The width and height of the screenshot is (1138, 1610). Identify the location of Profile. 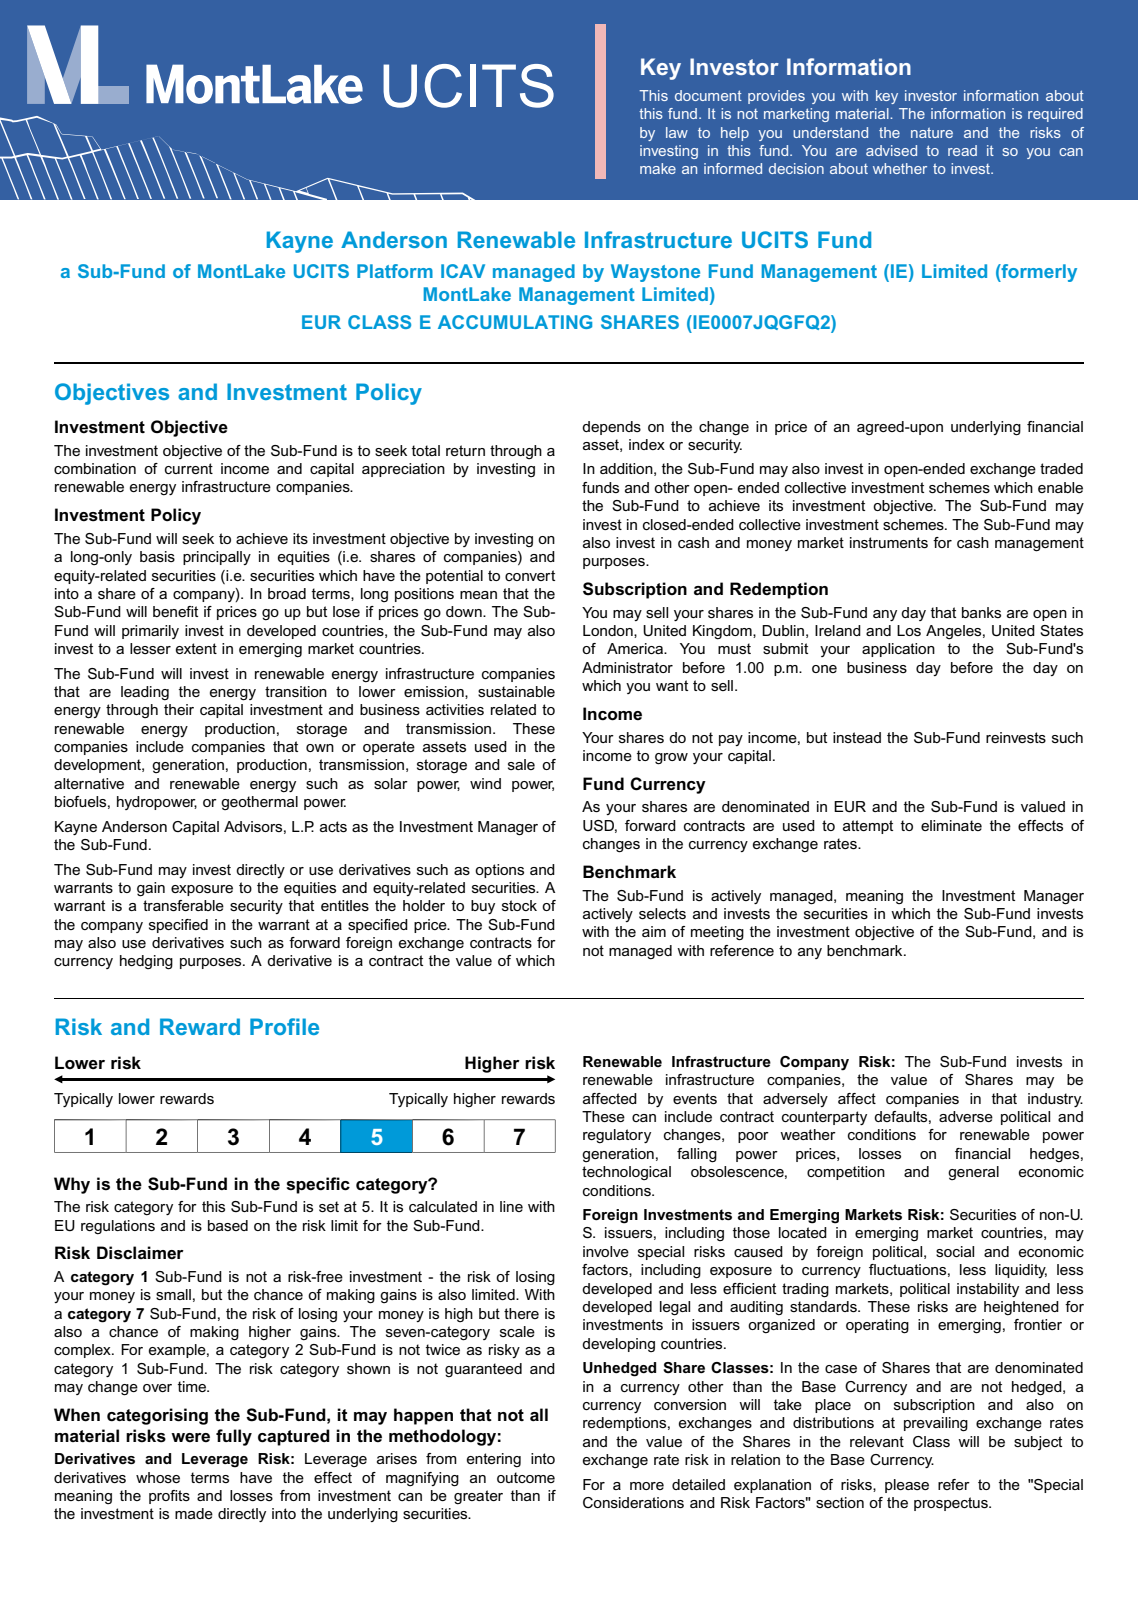
(284, 1026).
